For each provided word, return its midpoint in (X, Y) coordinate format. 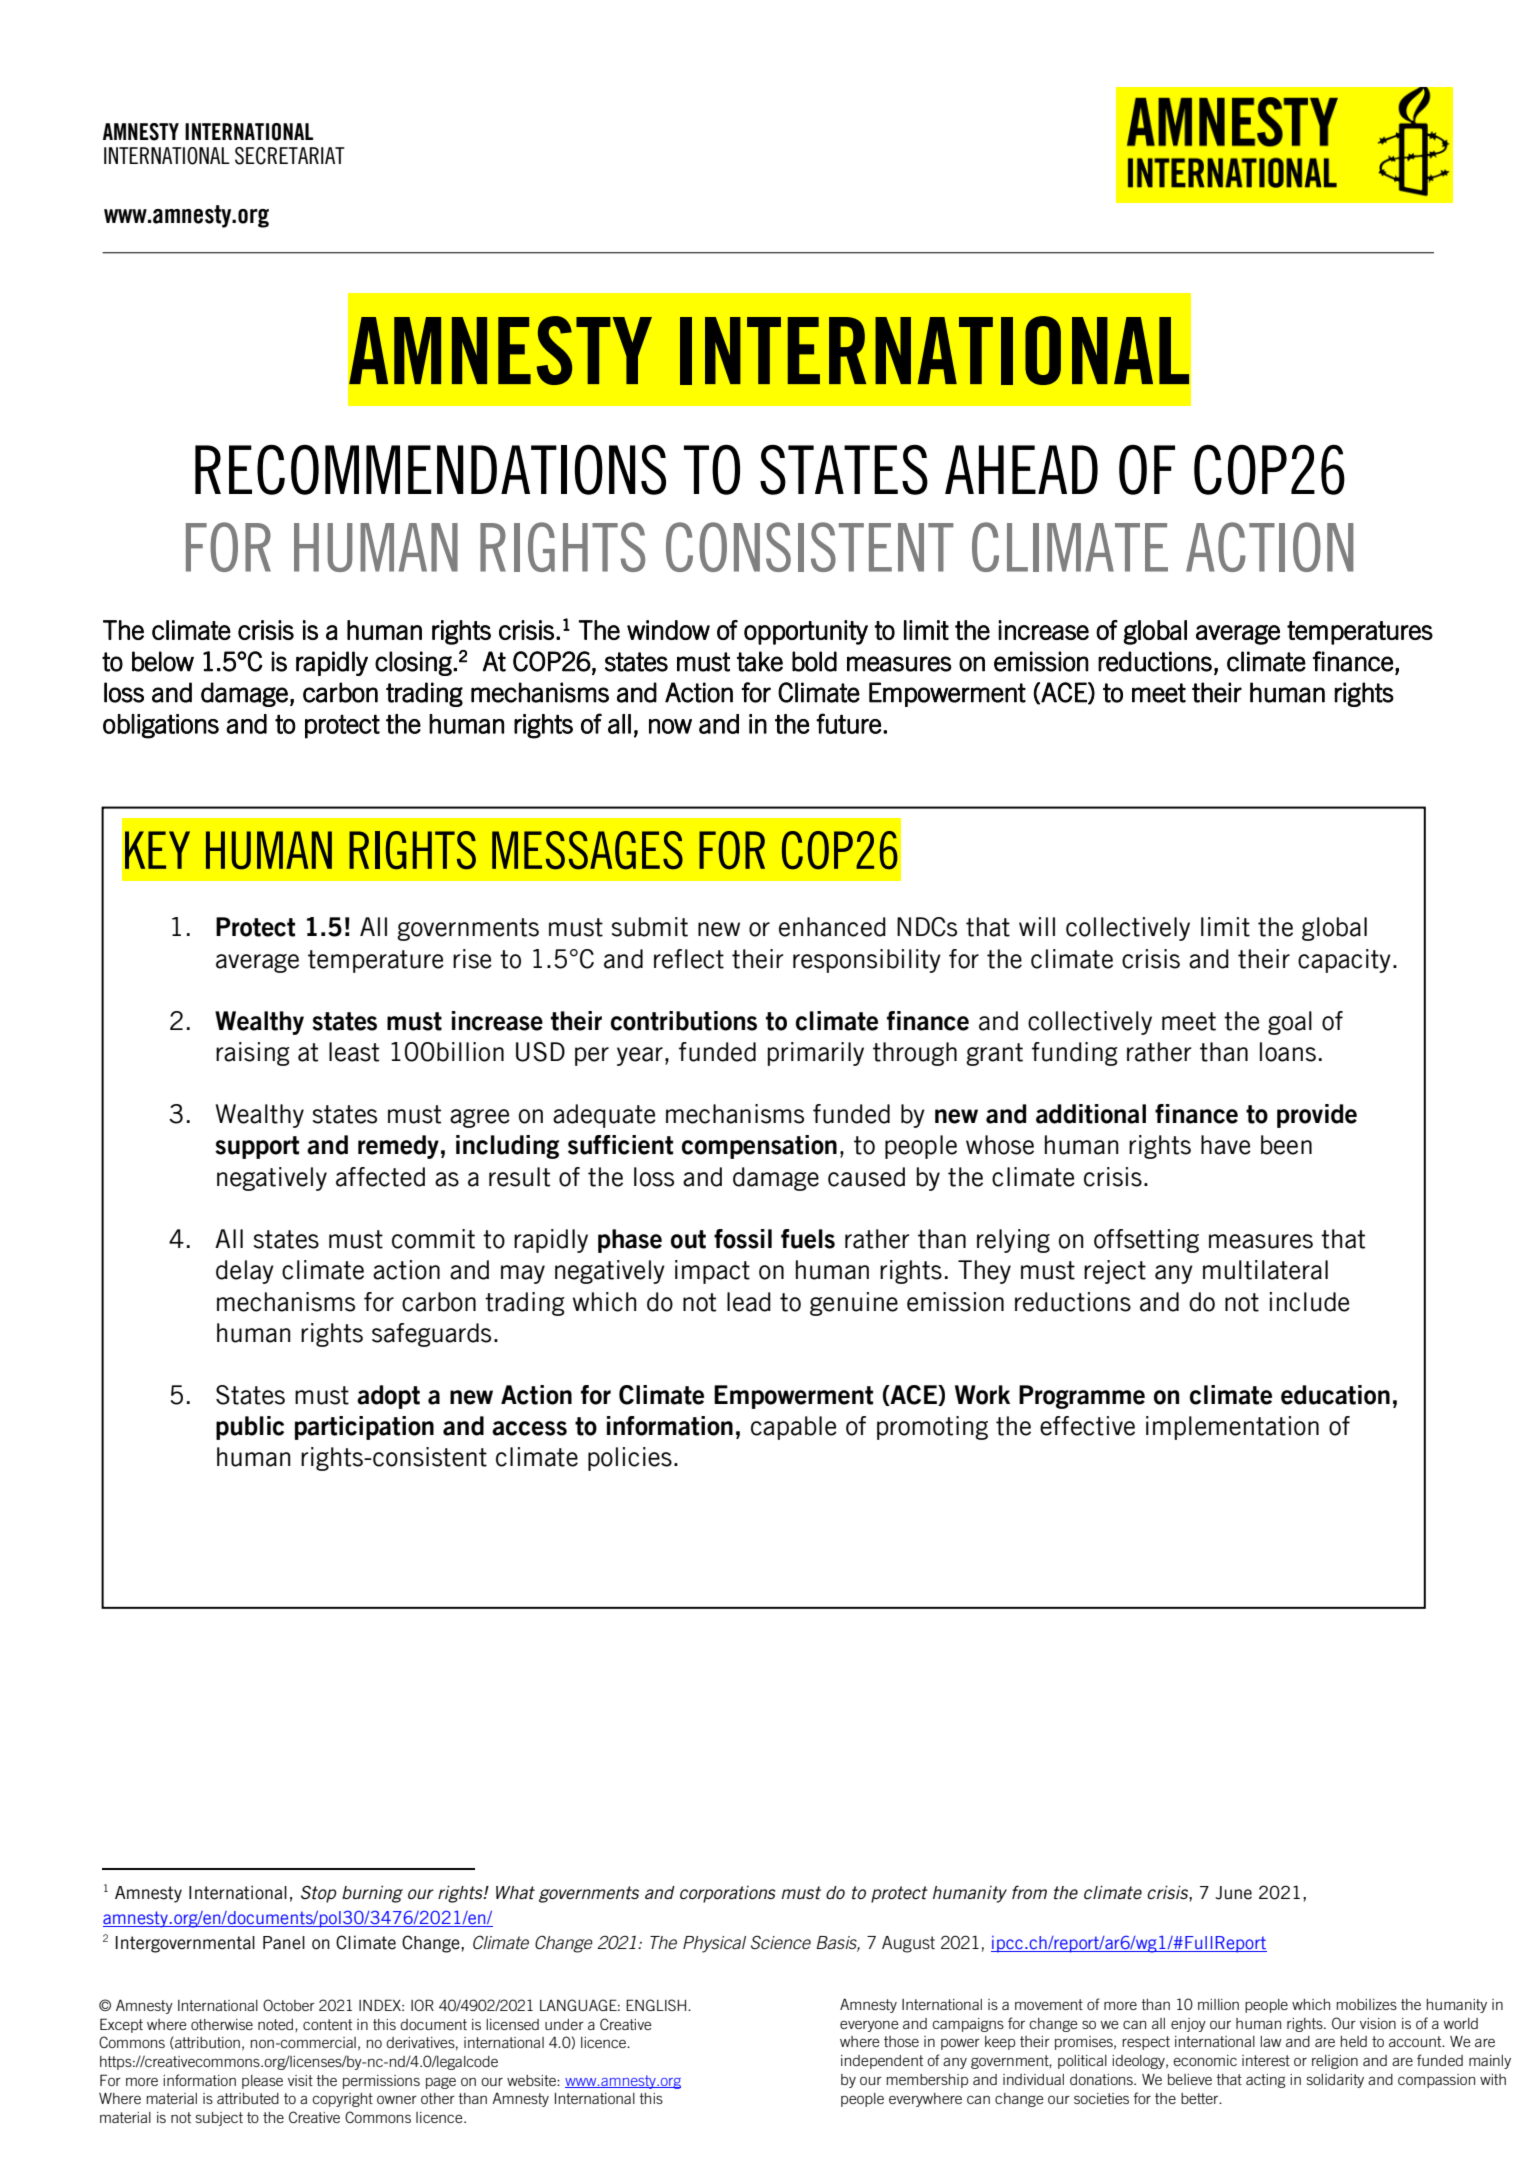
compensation (759, 1147)
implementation (1232, 1428)
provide (1317, 1116)
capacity (1344, 961)
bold (814, 661)
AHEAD (1021, 469)
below (163, 661)
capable (794, 1428)
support (257, 1147)
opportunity (806, 632)
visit (300, 2080)
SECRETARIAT (290, 156)
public (250, 1428)
